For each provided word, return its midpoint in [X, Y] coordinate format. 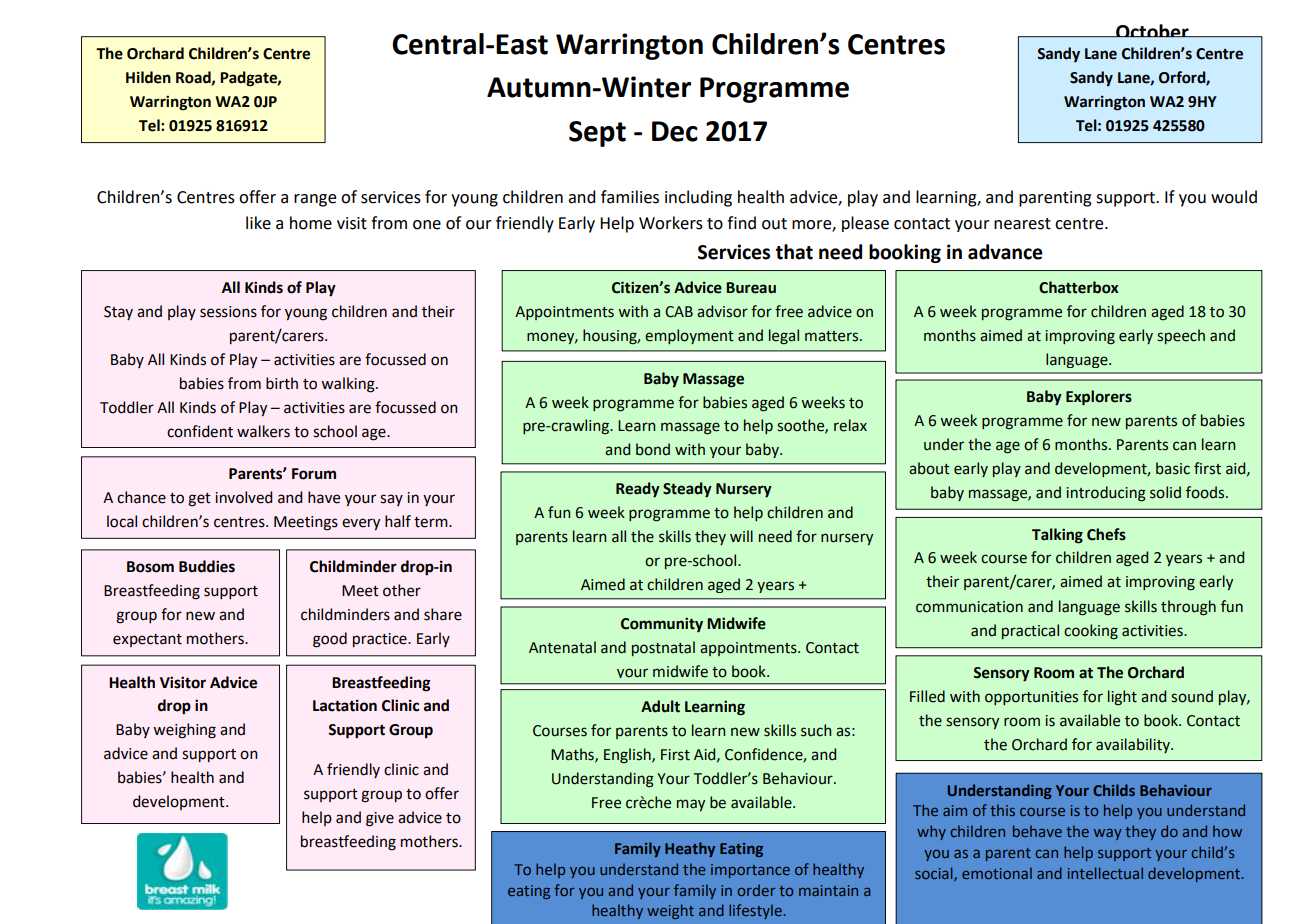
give [380, 819]
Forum [314, 474]
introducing [1106, 494]
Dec [675, 131]
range [315, 200]
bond [653, 449]
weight [670, 911]
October [1152, 31]
